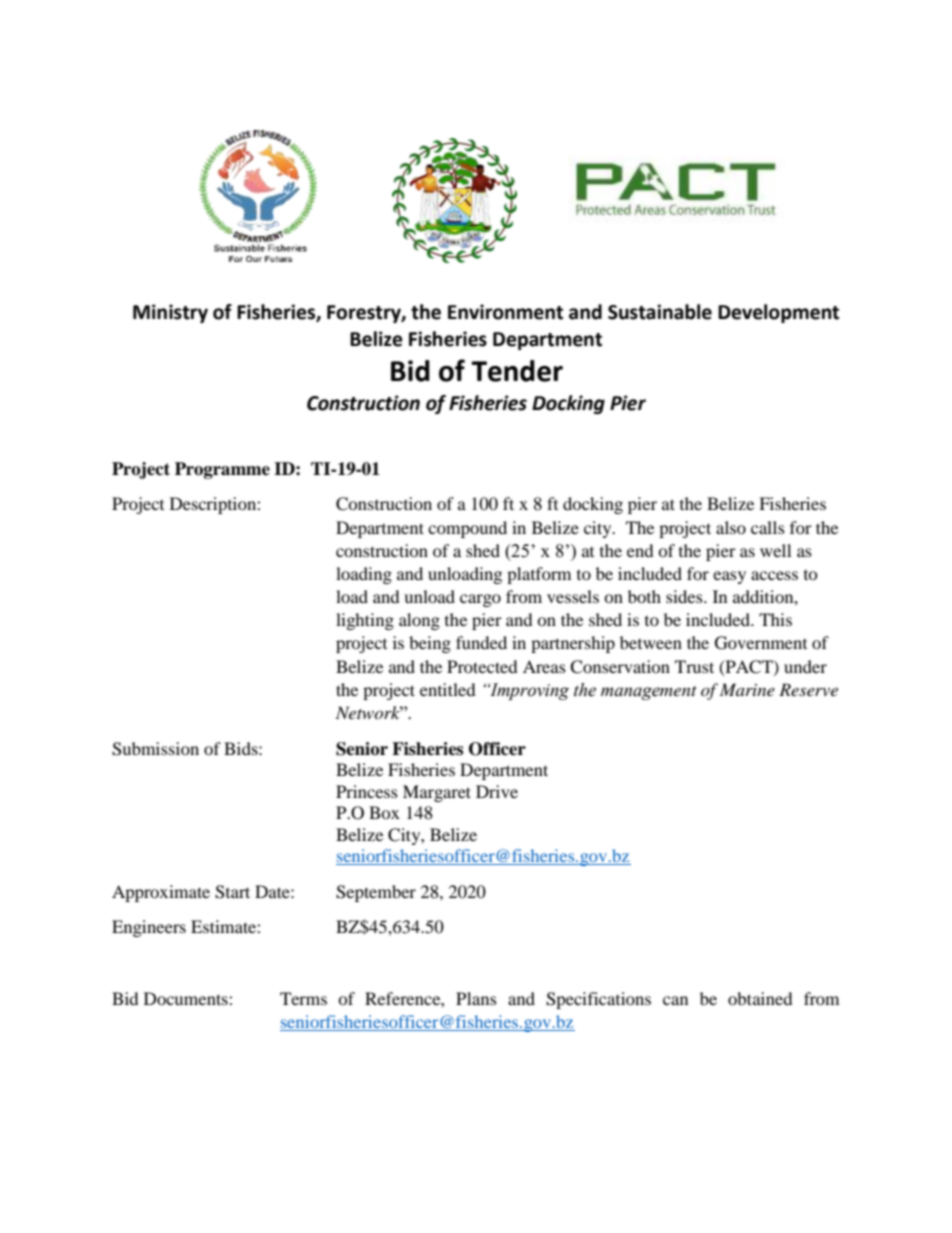 The image size is (952, 1233). What do you see at coordinates (187, 998) in the document?
I see `Documents` at bounding box center [187, 998].
